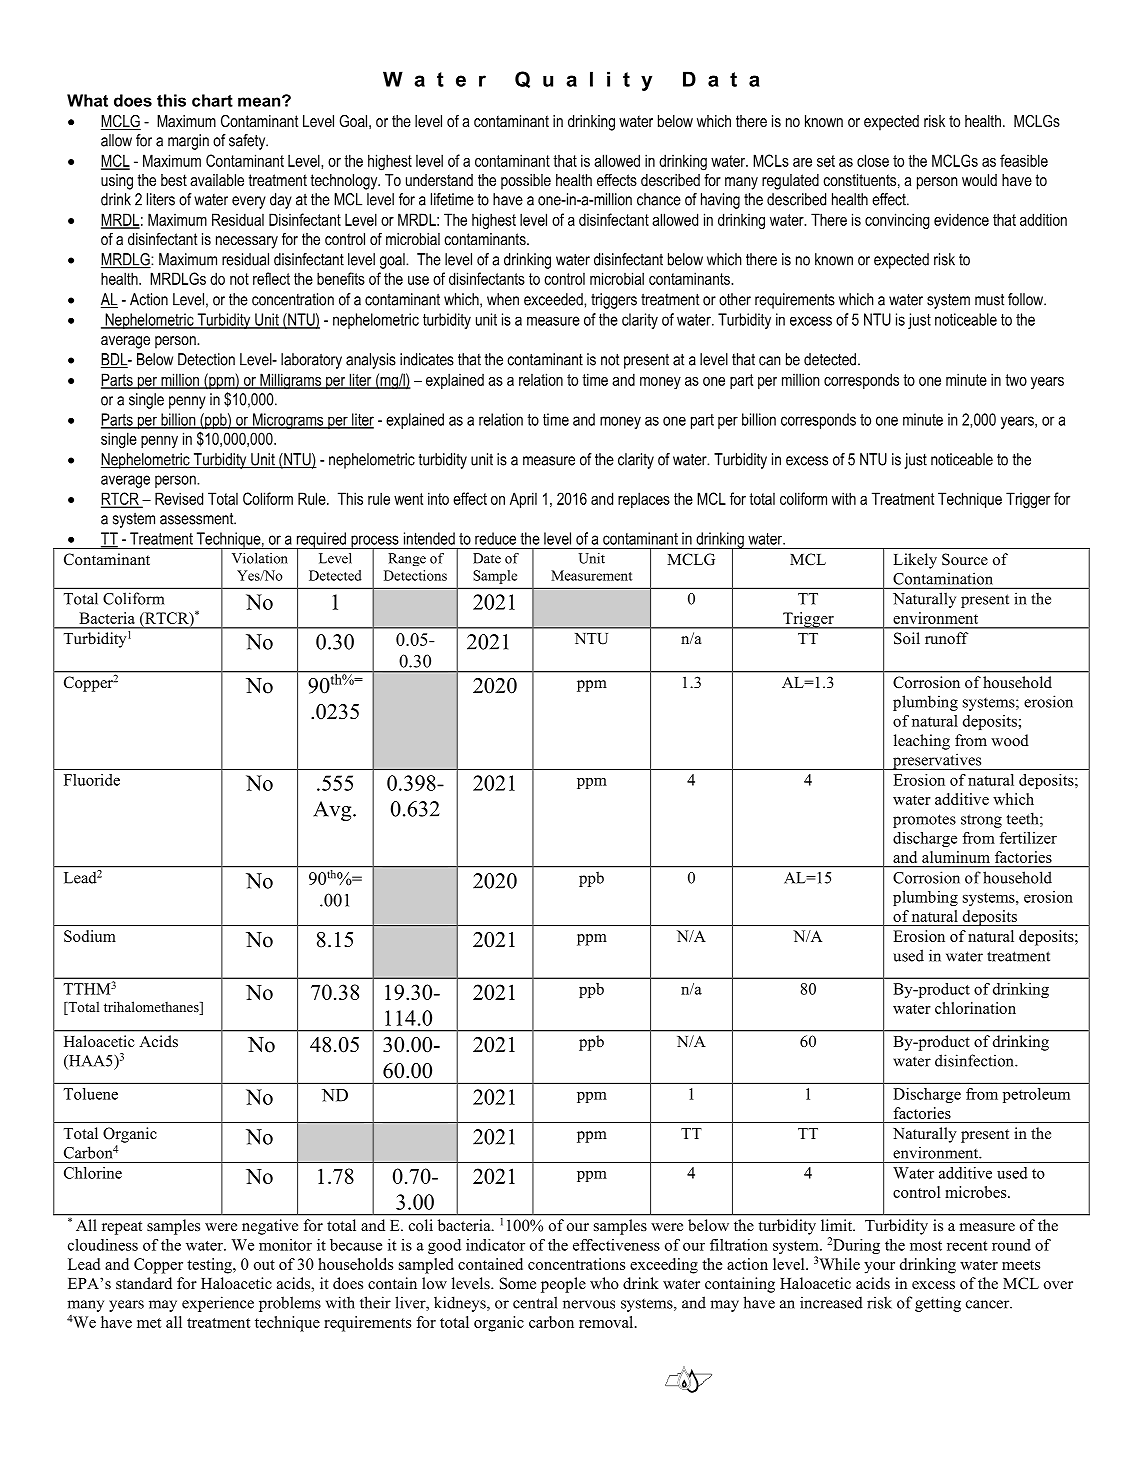  Describe the element at coordinates (526, 182) in the screenshot. I see `possible` at that location.
